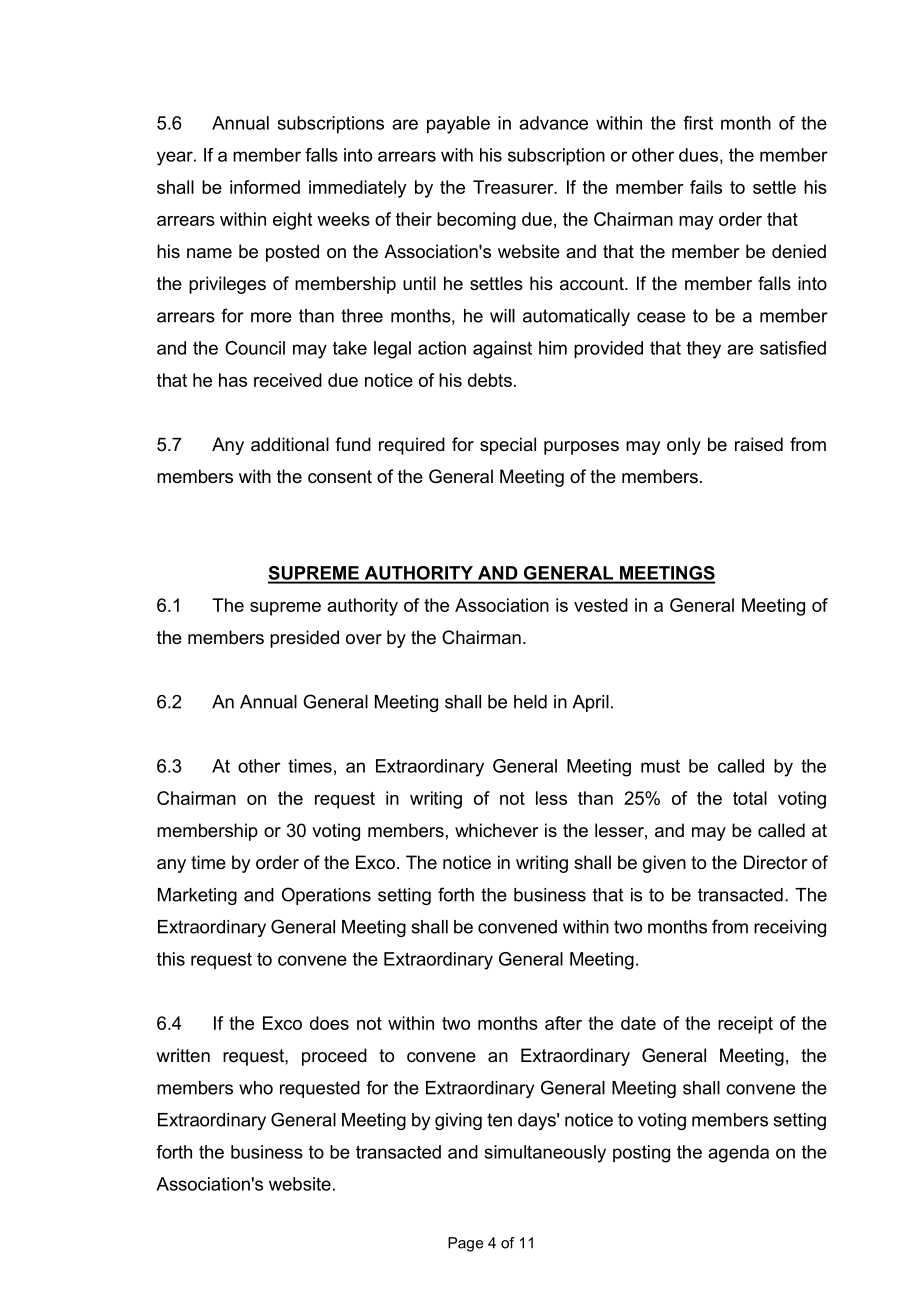 The height and width of the screenshot is (1308, 924). Describe the element at coordinates (698, 155) in the screenshot. I see `dues` at that location.
